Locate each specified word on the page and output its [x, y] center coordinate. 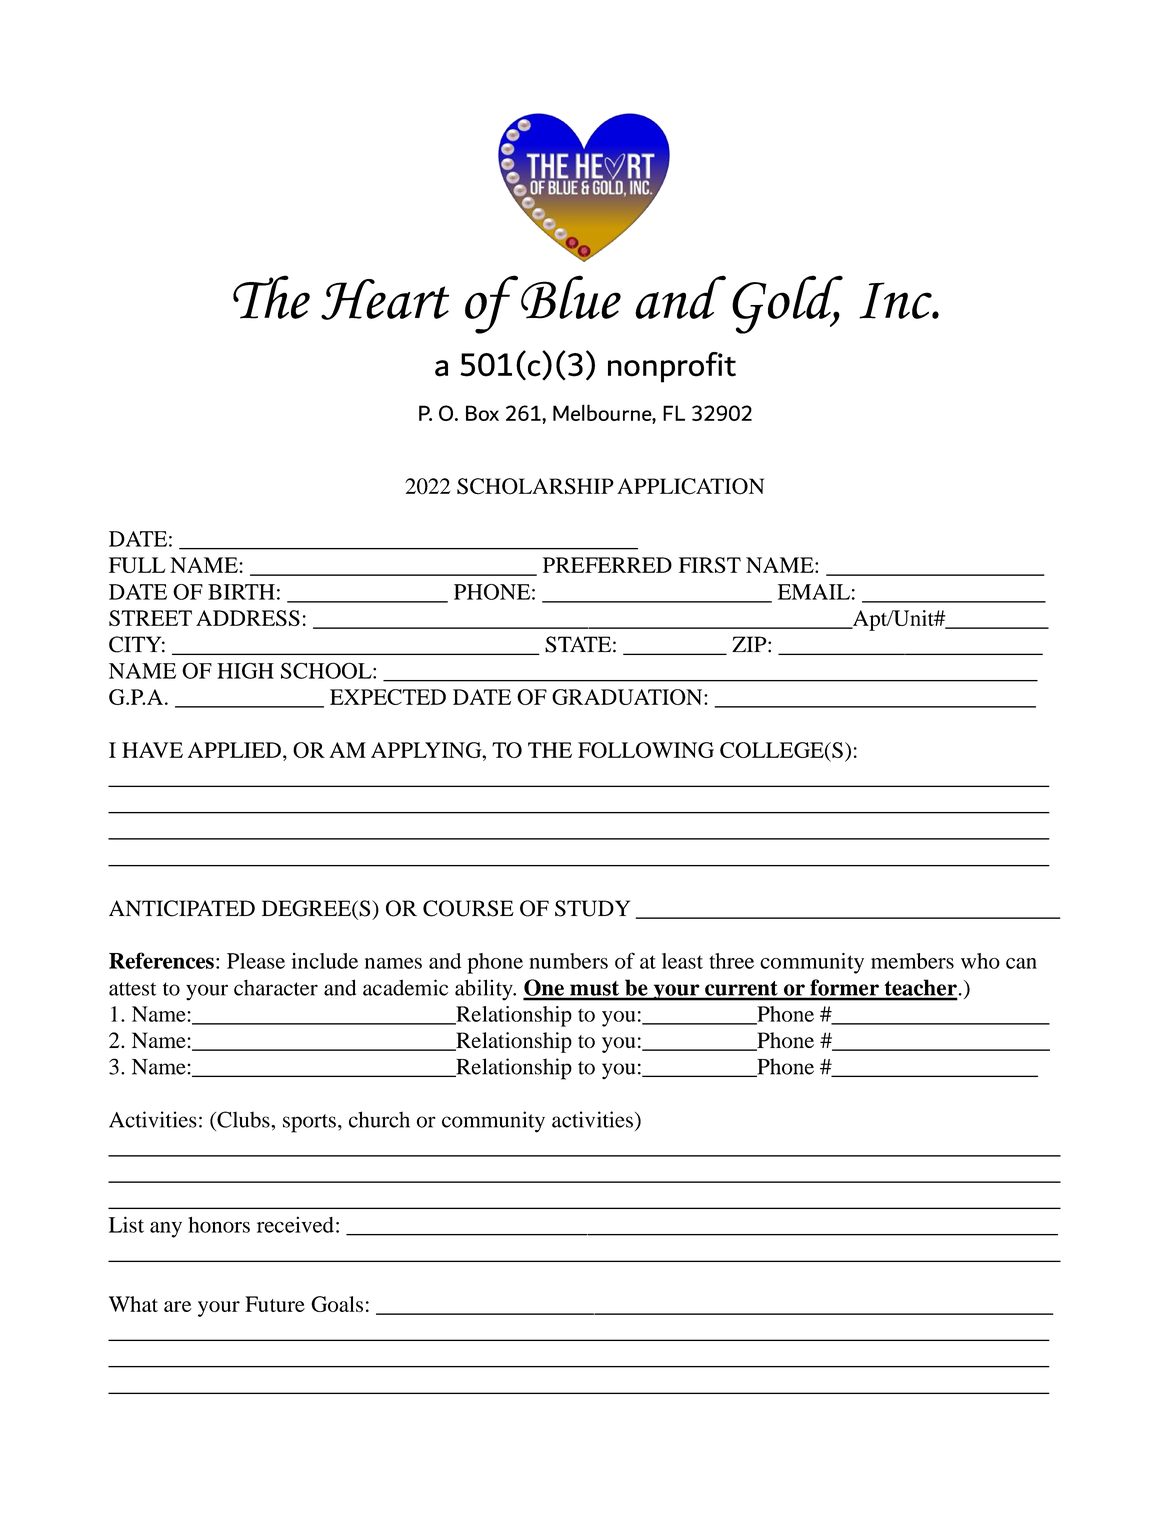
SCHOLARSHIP [535, 486]
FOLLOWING [646, 750]
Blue [571, 297]
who [980, 961]
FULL [137, 565]
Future [275, 1304]
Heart [385, 299]
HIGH [245, 670]
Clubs [243, 1119]
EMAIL [814, 592]
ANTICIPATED [182, 908]
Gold [787, 304]
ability [485, 990]
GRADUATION [628, 697]
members [912, 961]
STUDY [592, 908]
